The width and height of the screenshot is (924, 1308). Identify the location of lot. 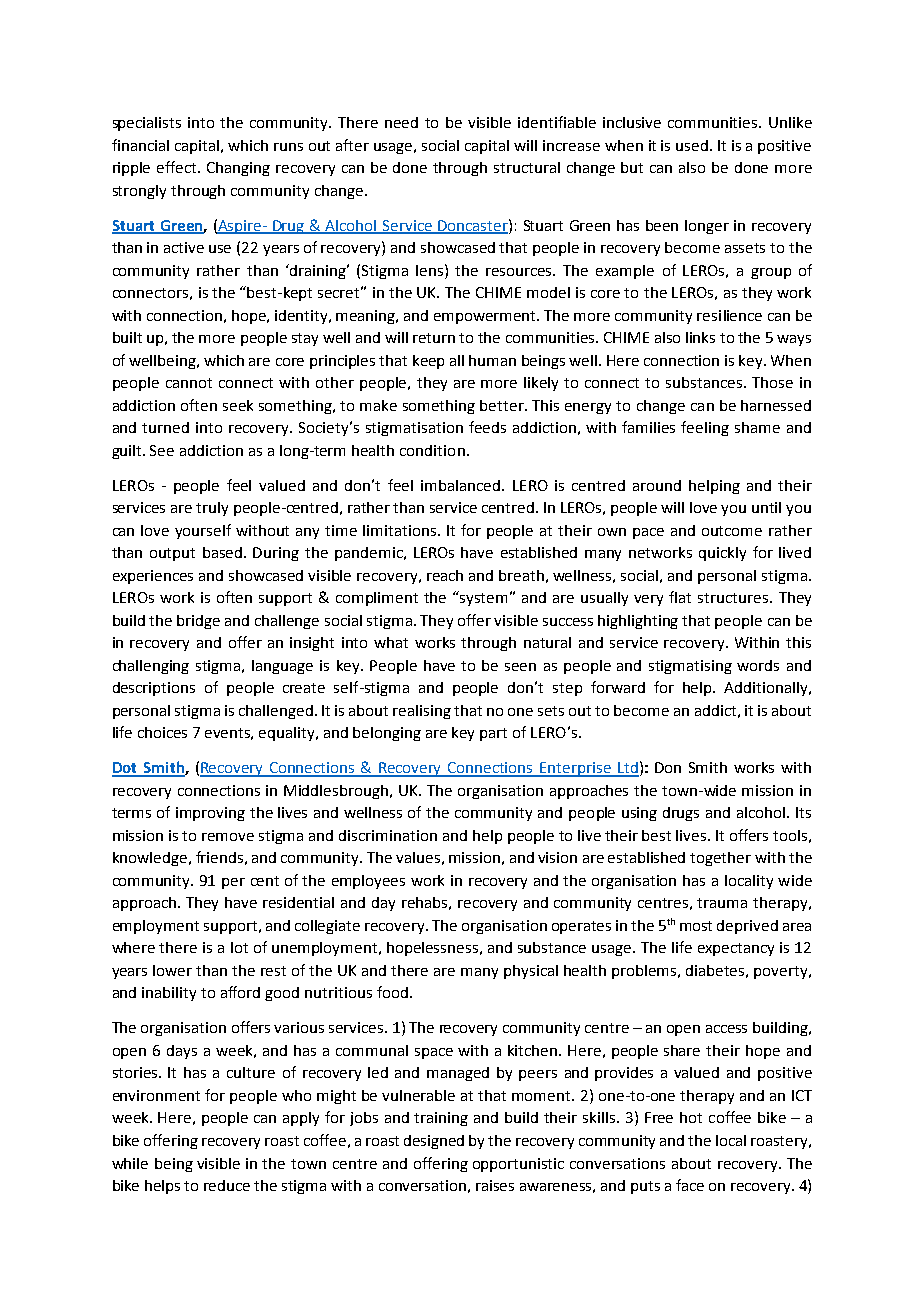
(239, 947).
